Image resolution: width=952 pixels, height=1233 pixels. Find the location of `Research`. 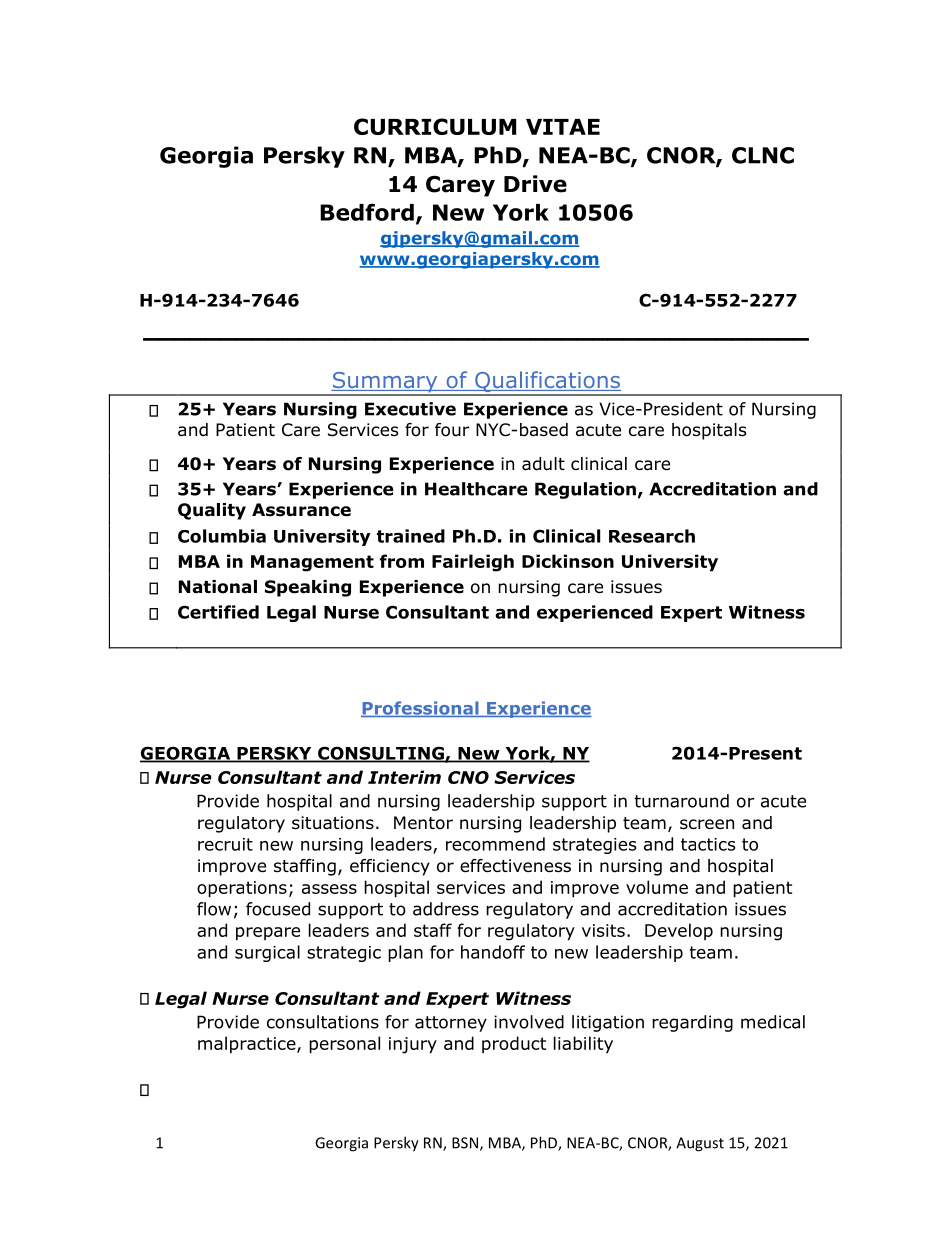

Research is located at coordinates (652, 536).
